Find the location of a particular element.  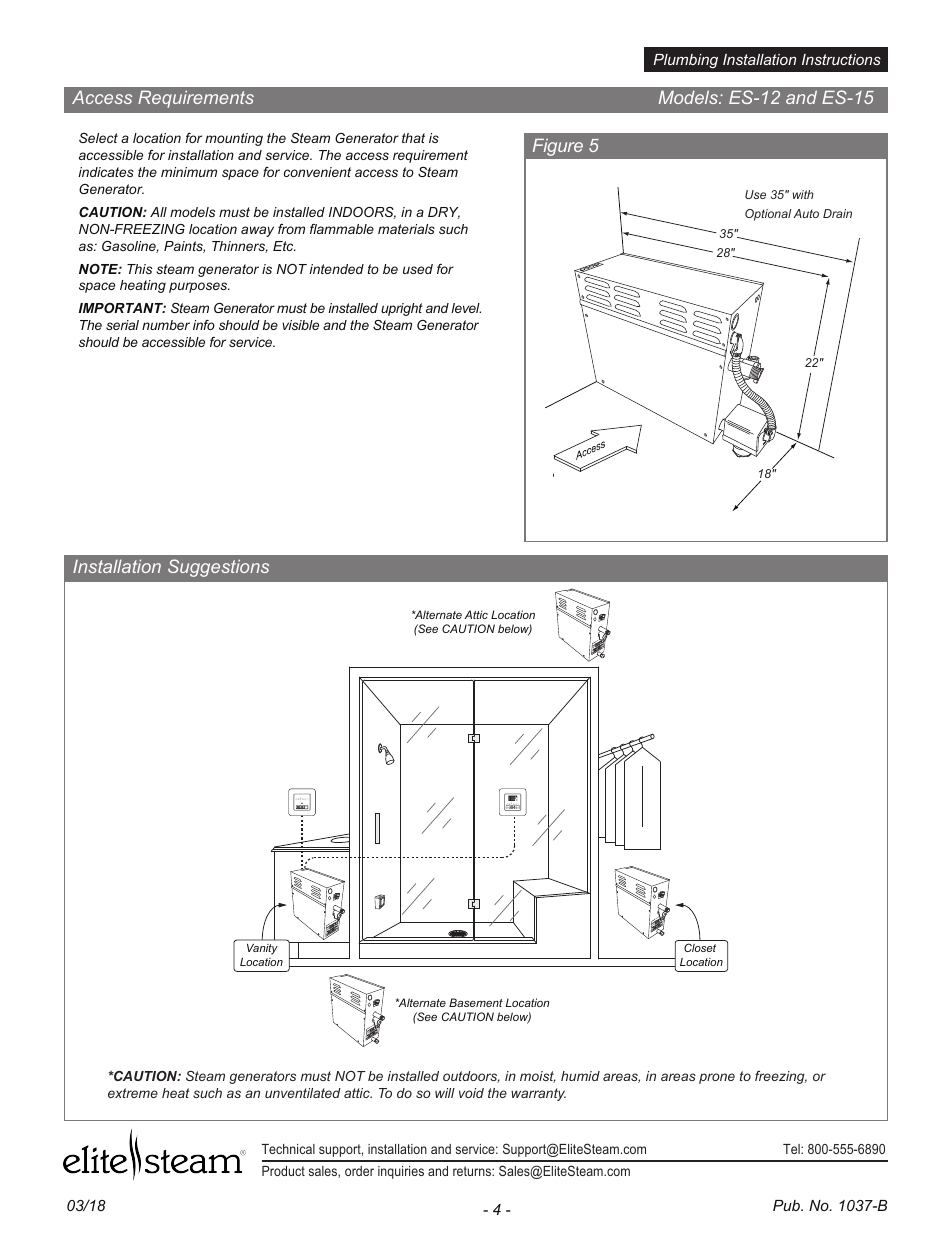

Suggestions is located at coordinates (218, 568).
